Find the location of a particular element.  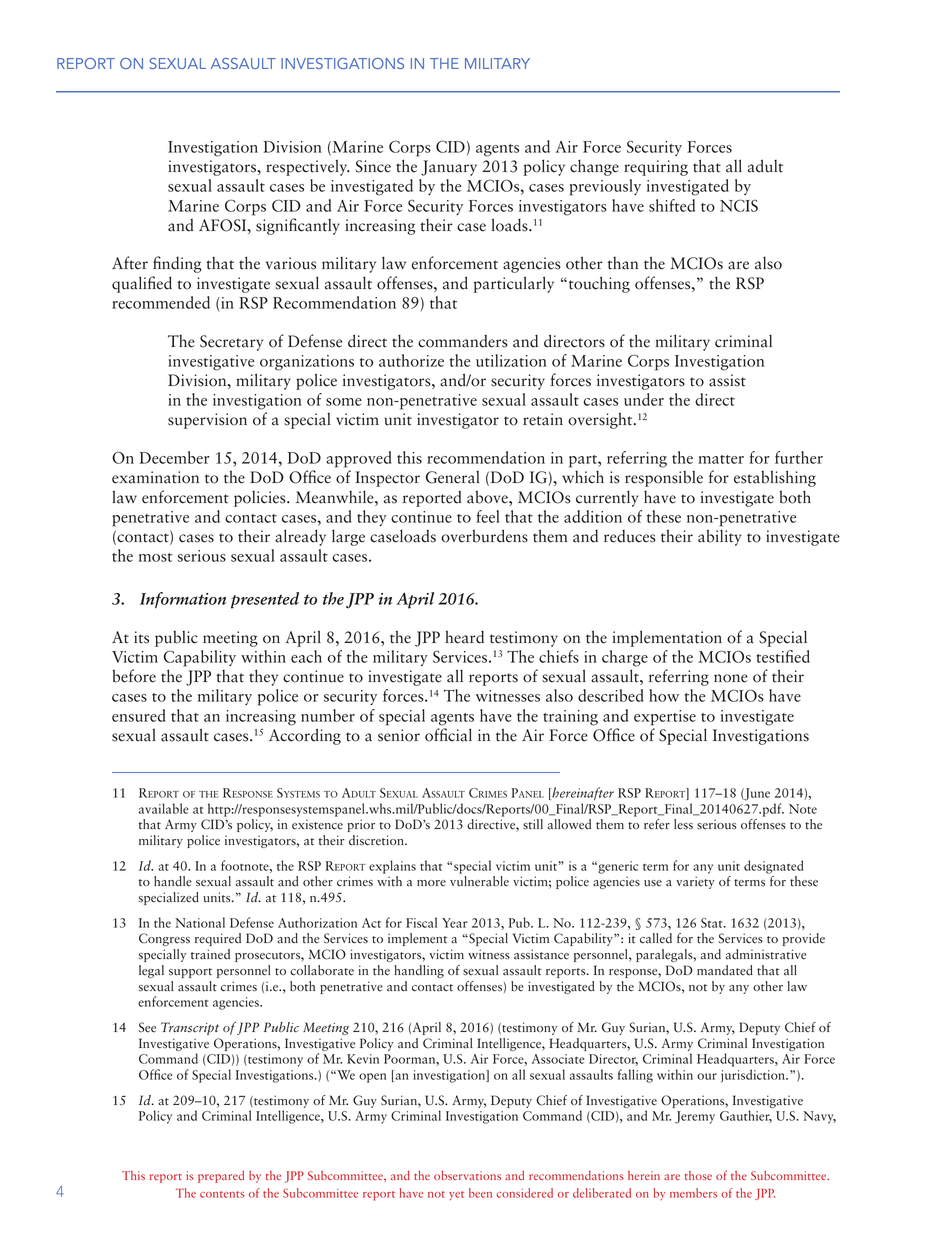

those is located at coordinates (698, 1175).
